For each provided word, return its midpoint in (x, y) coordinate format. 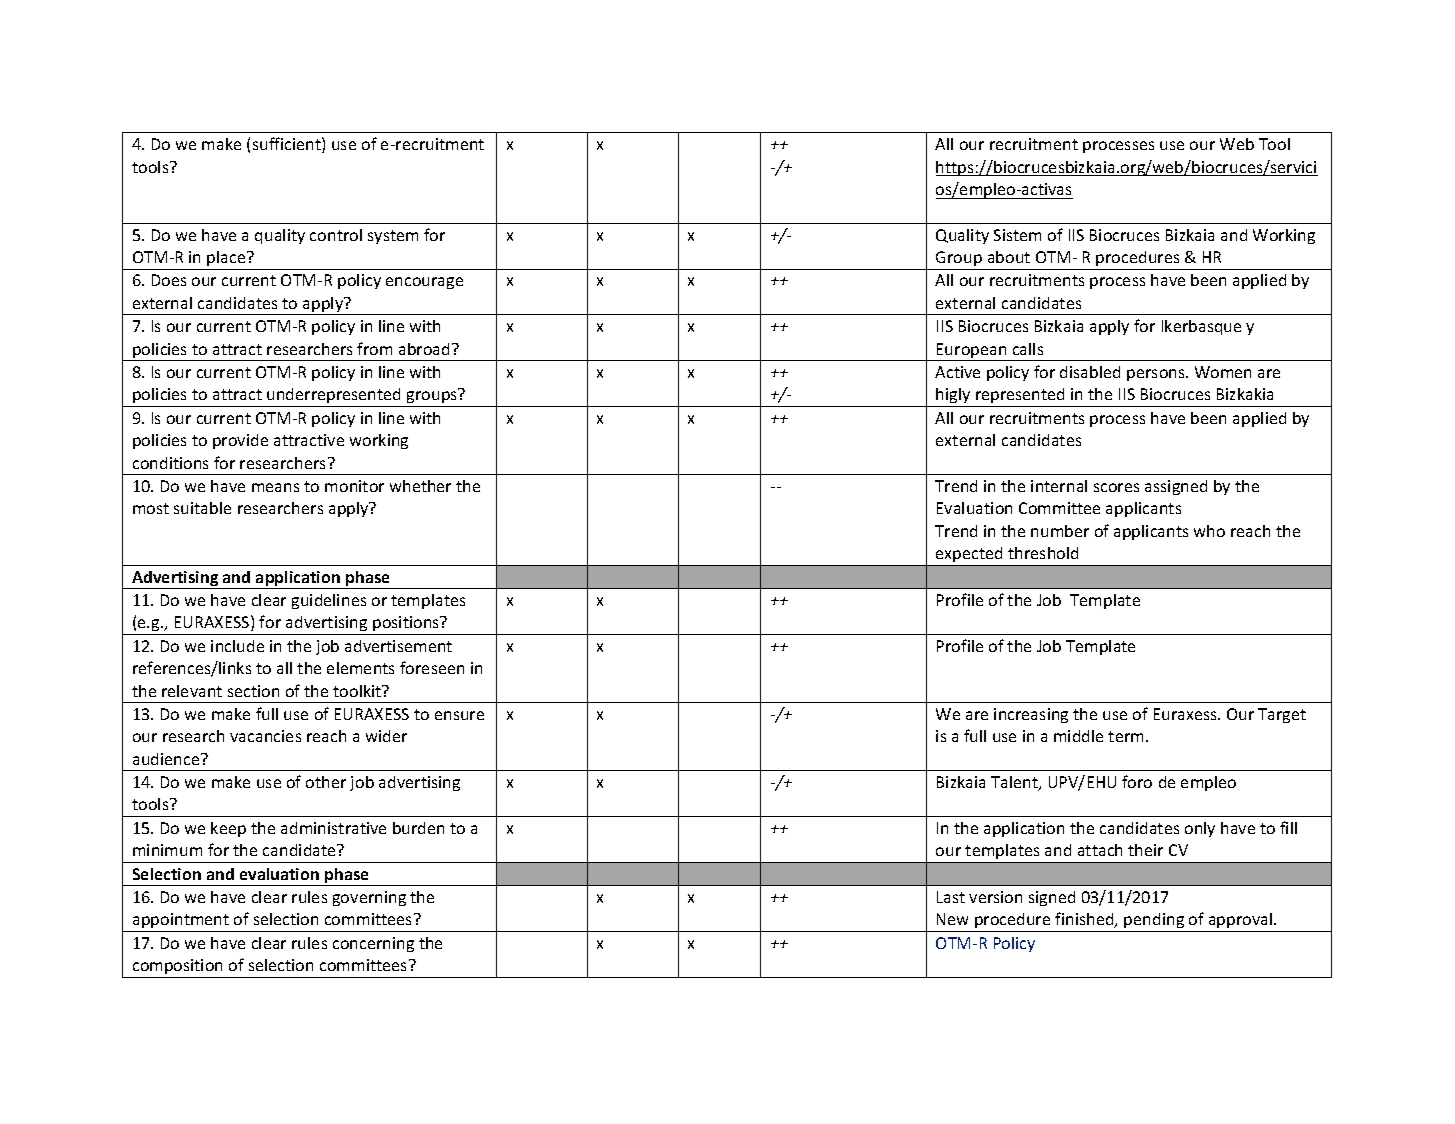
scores (1116, 487)
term (1125, 736)
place (227, 258)
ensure (459, 715)
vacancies (265, 736)
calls (1028, 349)
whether (420, 486)
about (1009, 257)
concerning (373, 944)
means (275, 487)
